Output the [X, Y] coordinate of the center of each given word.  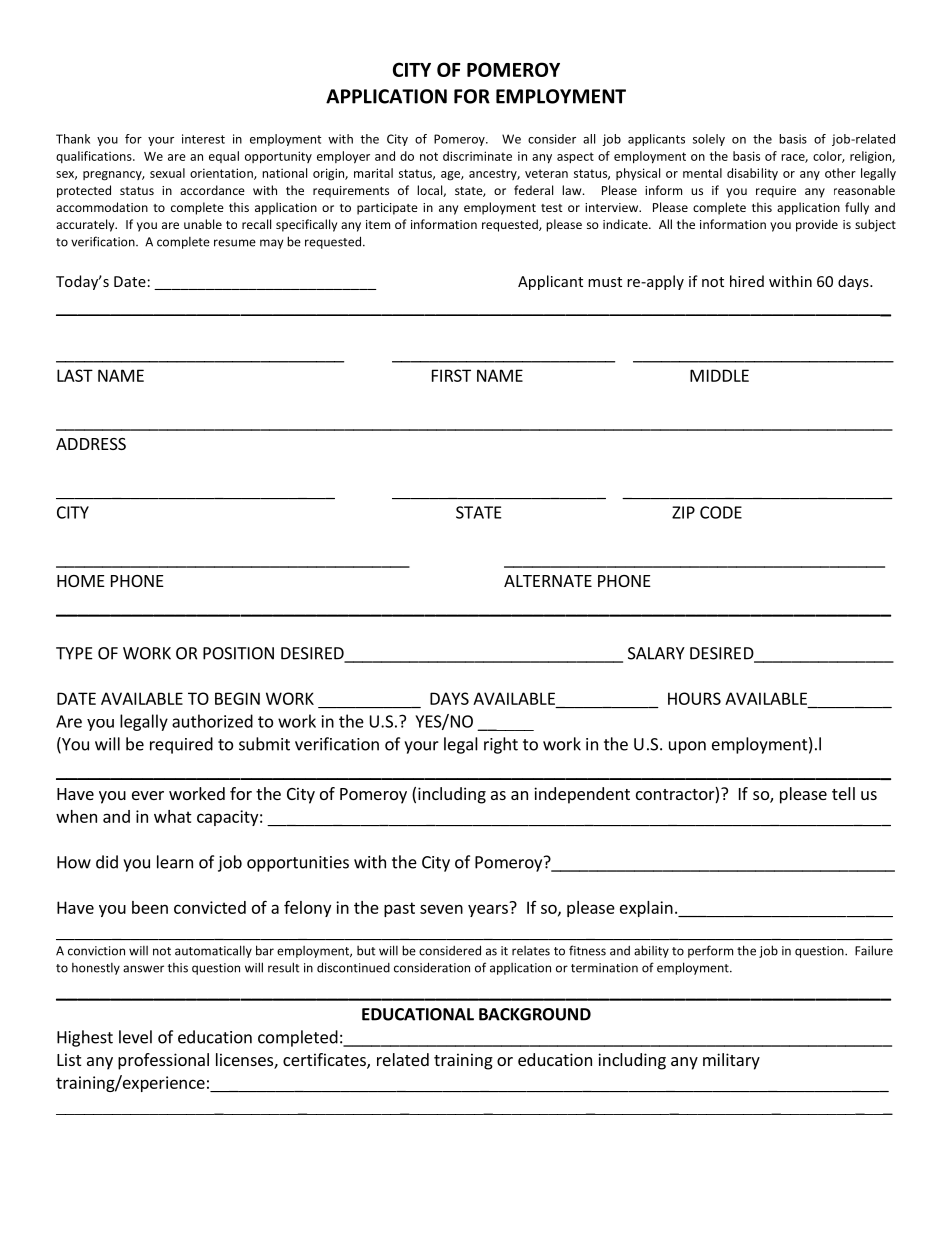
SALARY [656, 653]
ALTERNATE [548, 581]
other [840, 173]
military [731, 1061]
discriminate [477, 156]
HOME [81, 581]
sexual [167, 173]
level [135, 1037]
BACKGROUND [535, 1014]
